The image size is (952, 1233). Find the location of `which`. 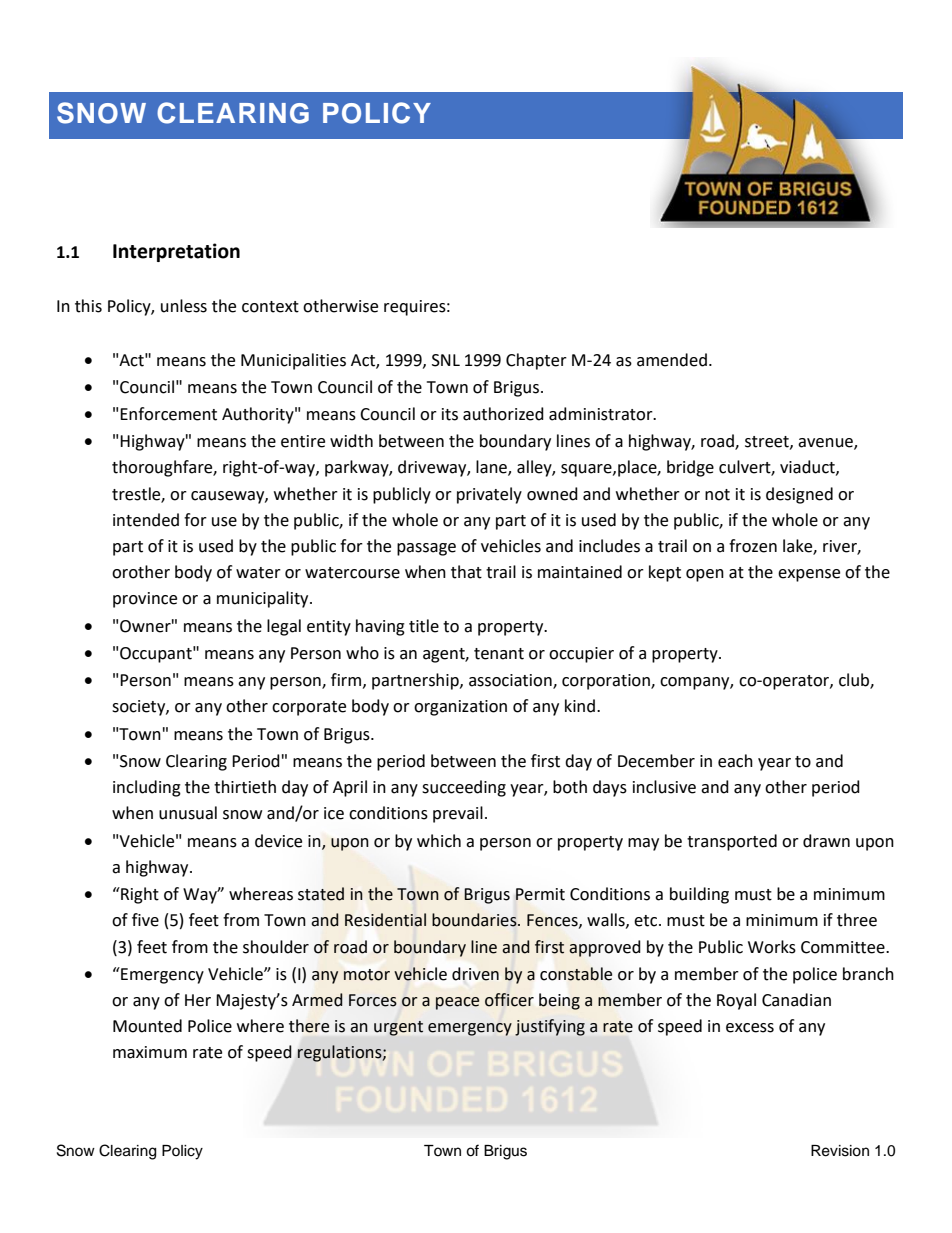

which is located at coordinates (439, 841).
